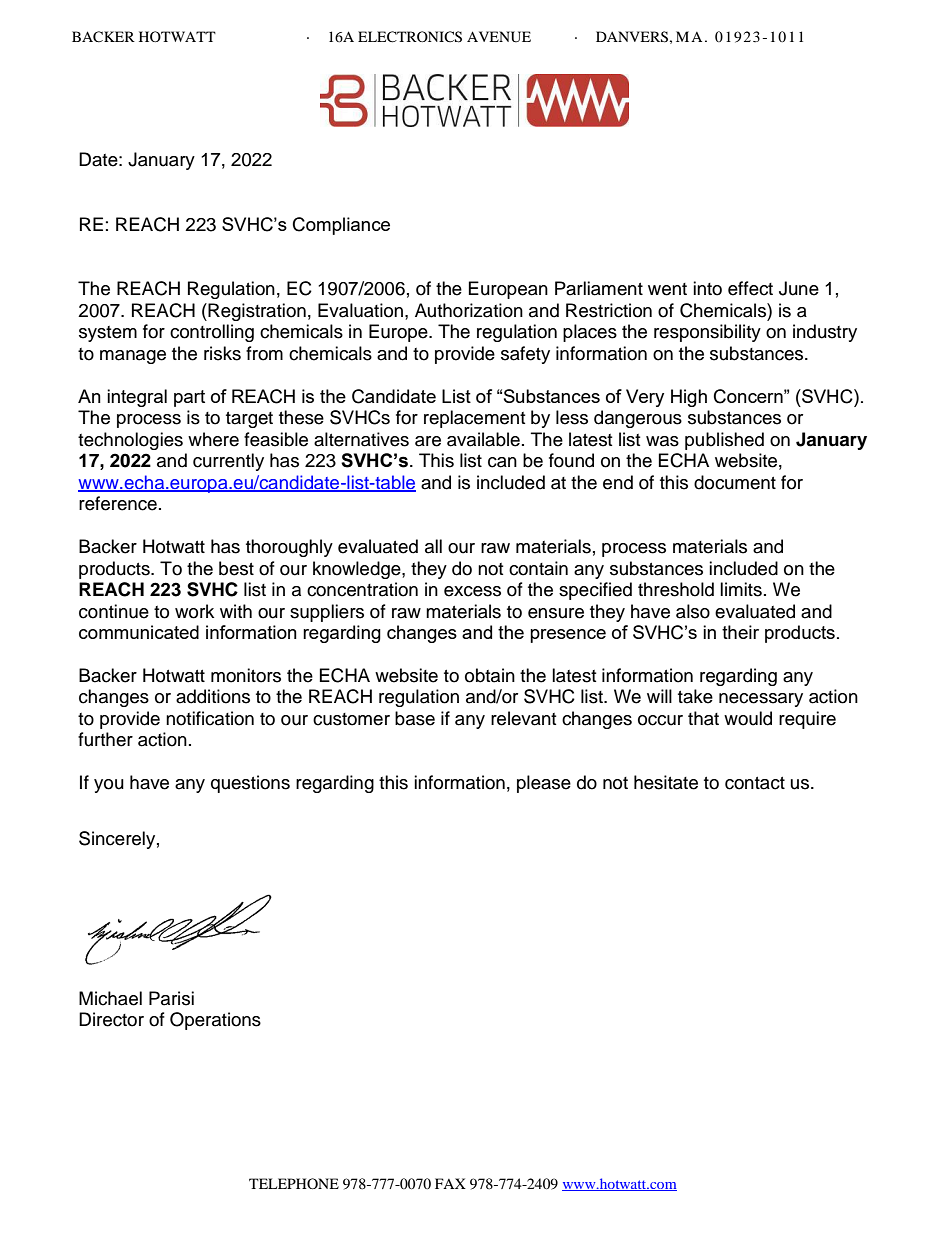 Image resolution: width=952 pixels, height=1233 pixels. Describe the element at coordinates (210, 718) in the screenshot. I see `notification` at that location.
